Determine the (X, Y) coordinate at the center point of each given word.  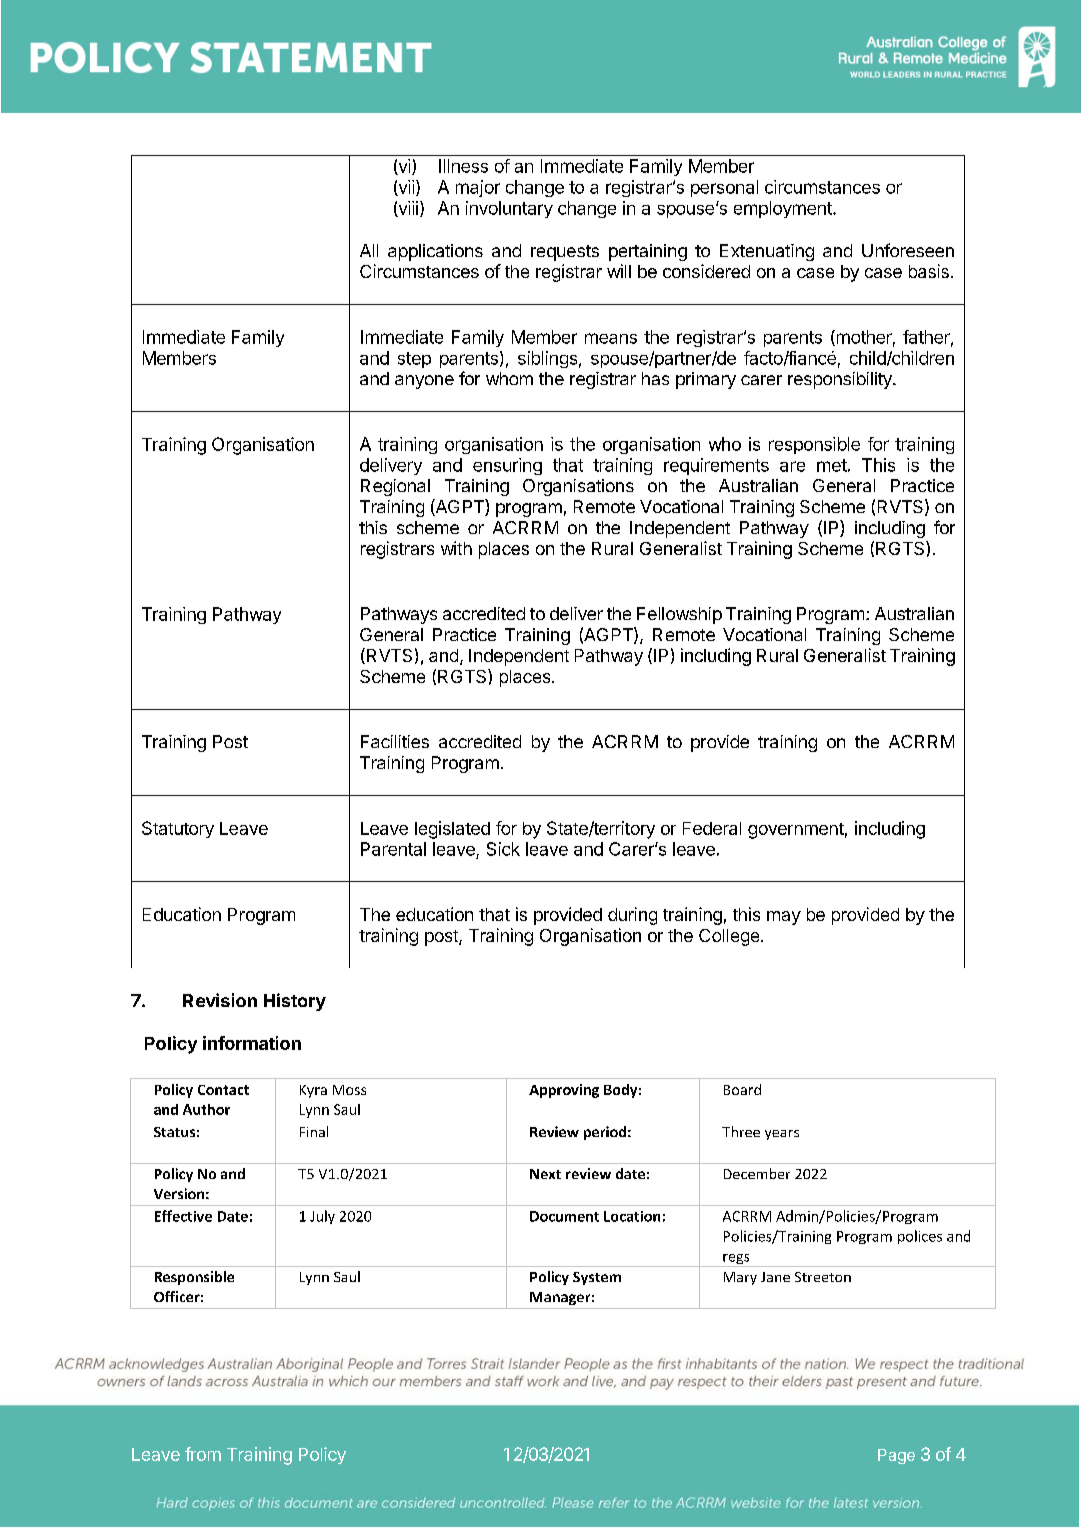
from (203, 1454)
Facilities (395, 741)
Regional (395, 487)
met (832, 465)
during (632, 916)
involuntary (509, 209)
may (784, 918)
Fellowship (679, 615)
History (295, 1002)
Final (314, 1131)
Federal (712, 828)
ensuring (507, 466)
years (782, 1135)
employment (784, 209)
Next (545, 1174)
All (369, 250)
